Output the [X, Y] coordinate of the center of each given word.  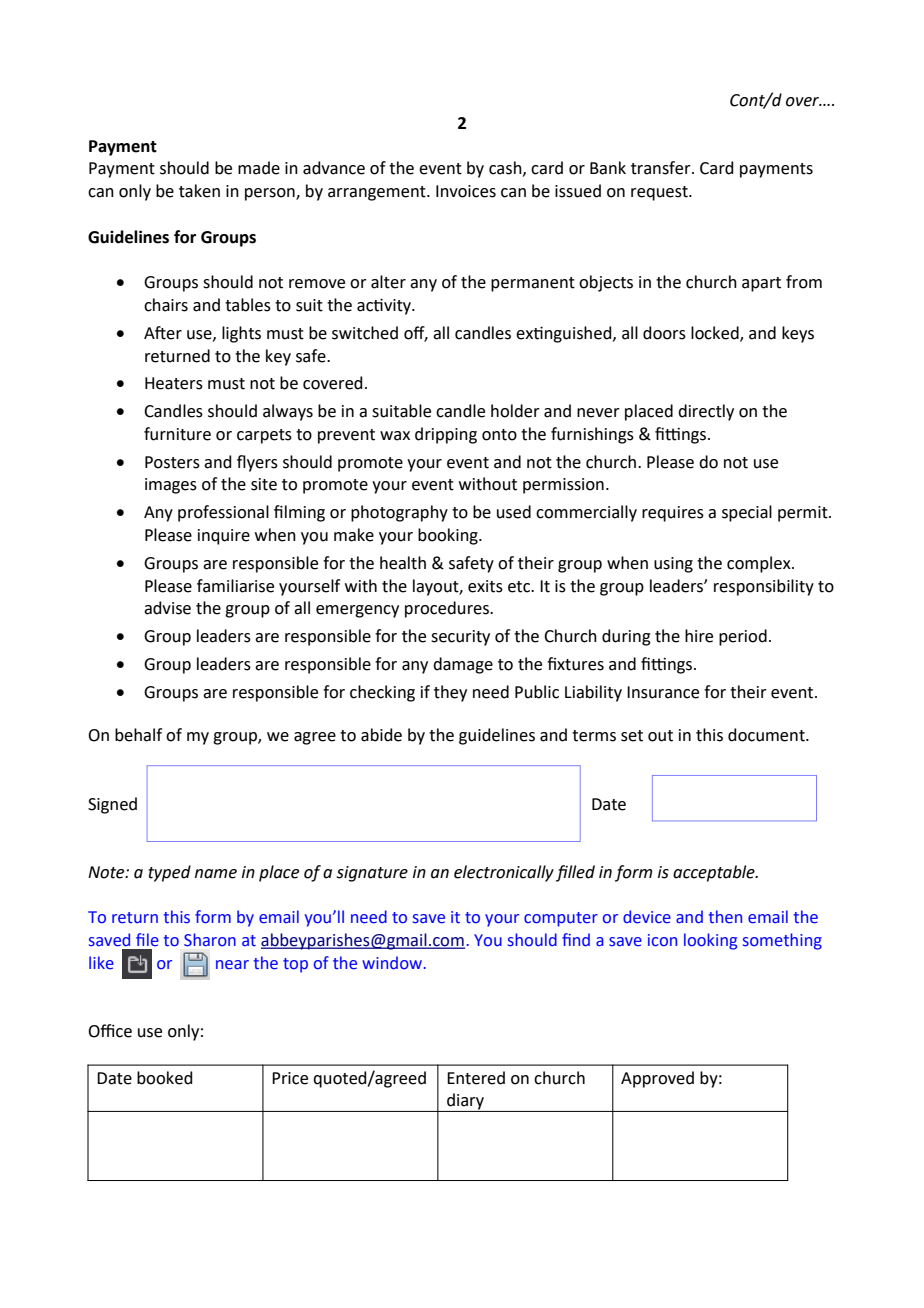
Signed [112, 805]
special [747, 513]
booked [165, 1078]
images [171, 486]
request [660, 193]
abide [381, 735]
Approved [657, 1079]
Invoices [466, 191]
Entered [476, 1078]
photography [399, 513]
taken [199, 191]
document [767, 735]
